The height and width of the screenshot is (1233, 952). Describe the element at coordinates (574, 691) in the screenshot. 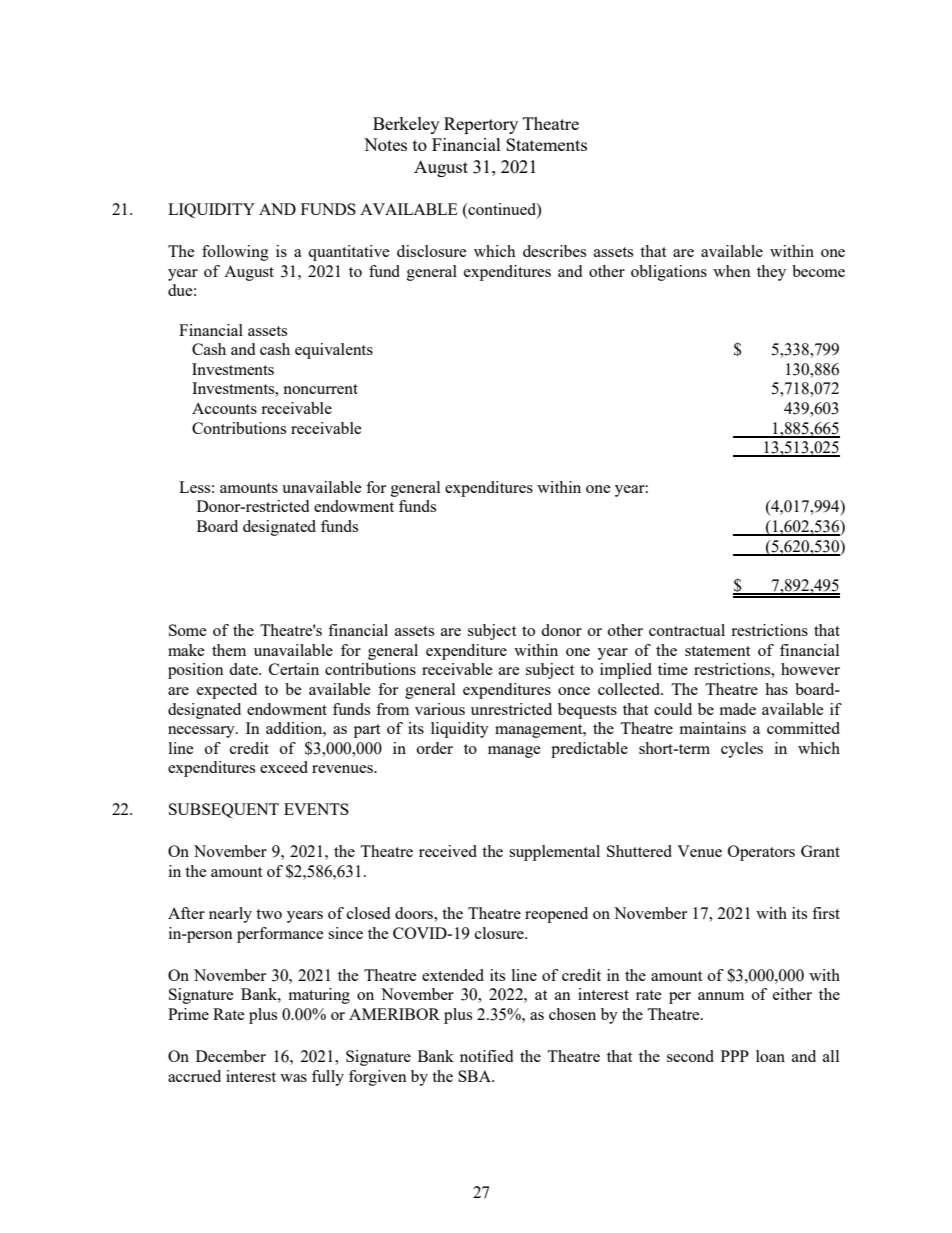

I see `once` at that location.
